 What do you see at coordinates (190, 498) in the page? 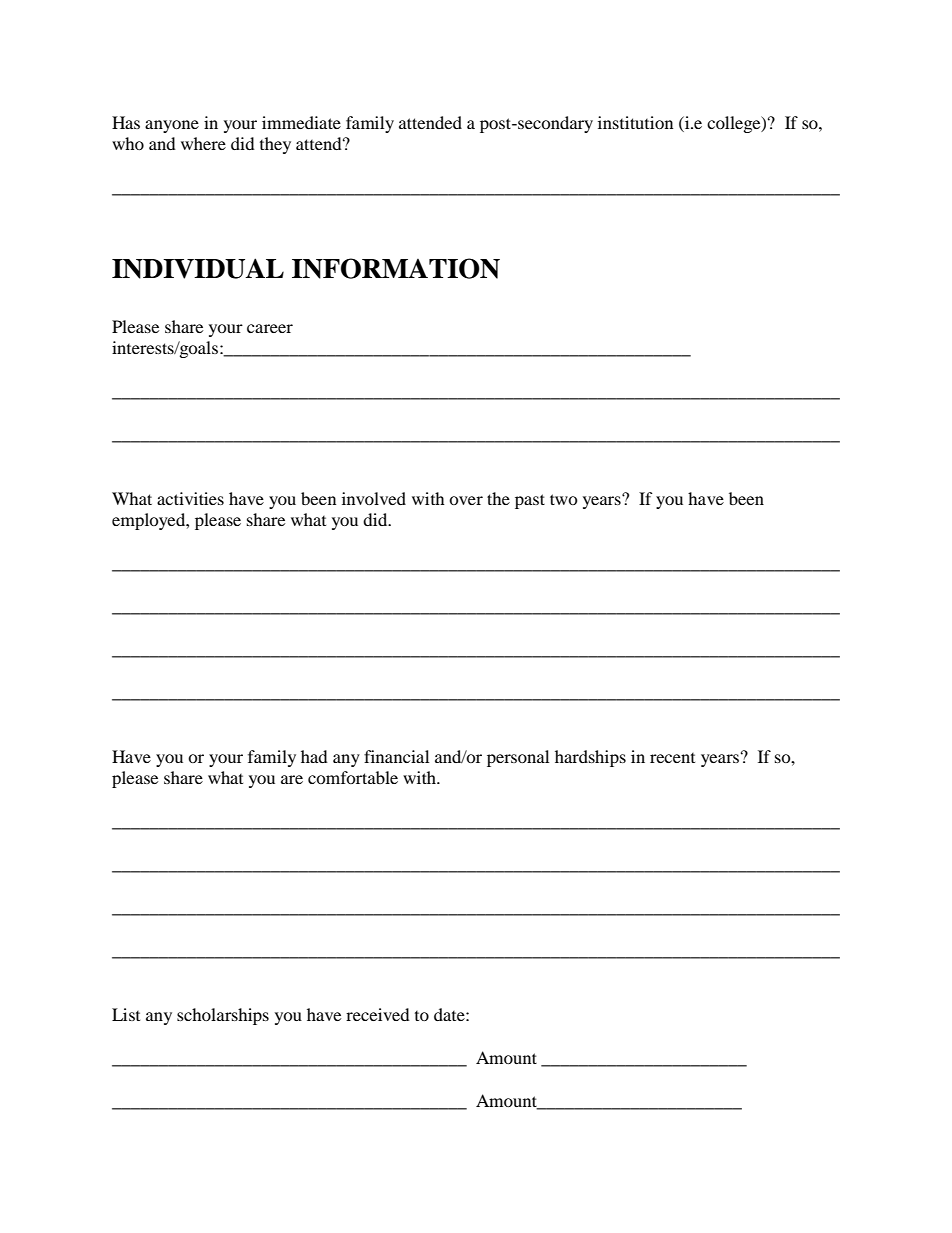
I see `activities` at bounding box center [190, 498].
